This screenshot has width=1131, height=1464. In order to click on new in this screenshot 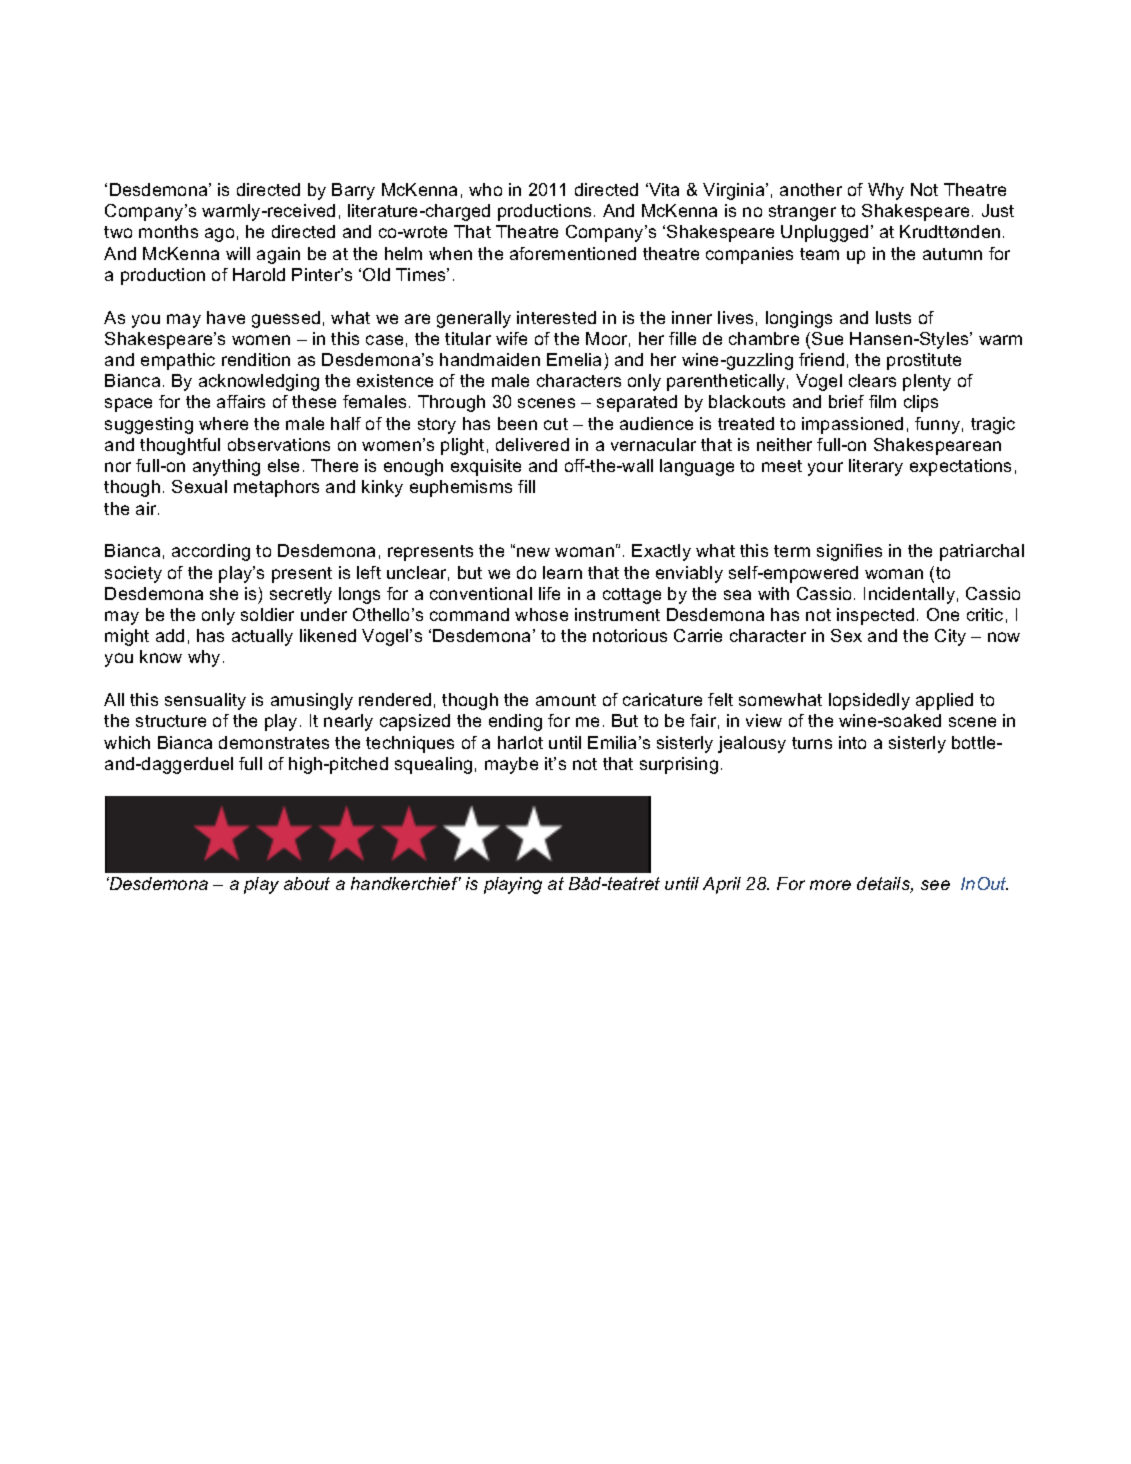, I will do `click(533, 552)`.
